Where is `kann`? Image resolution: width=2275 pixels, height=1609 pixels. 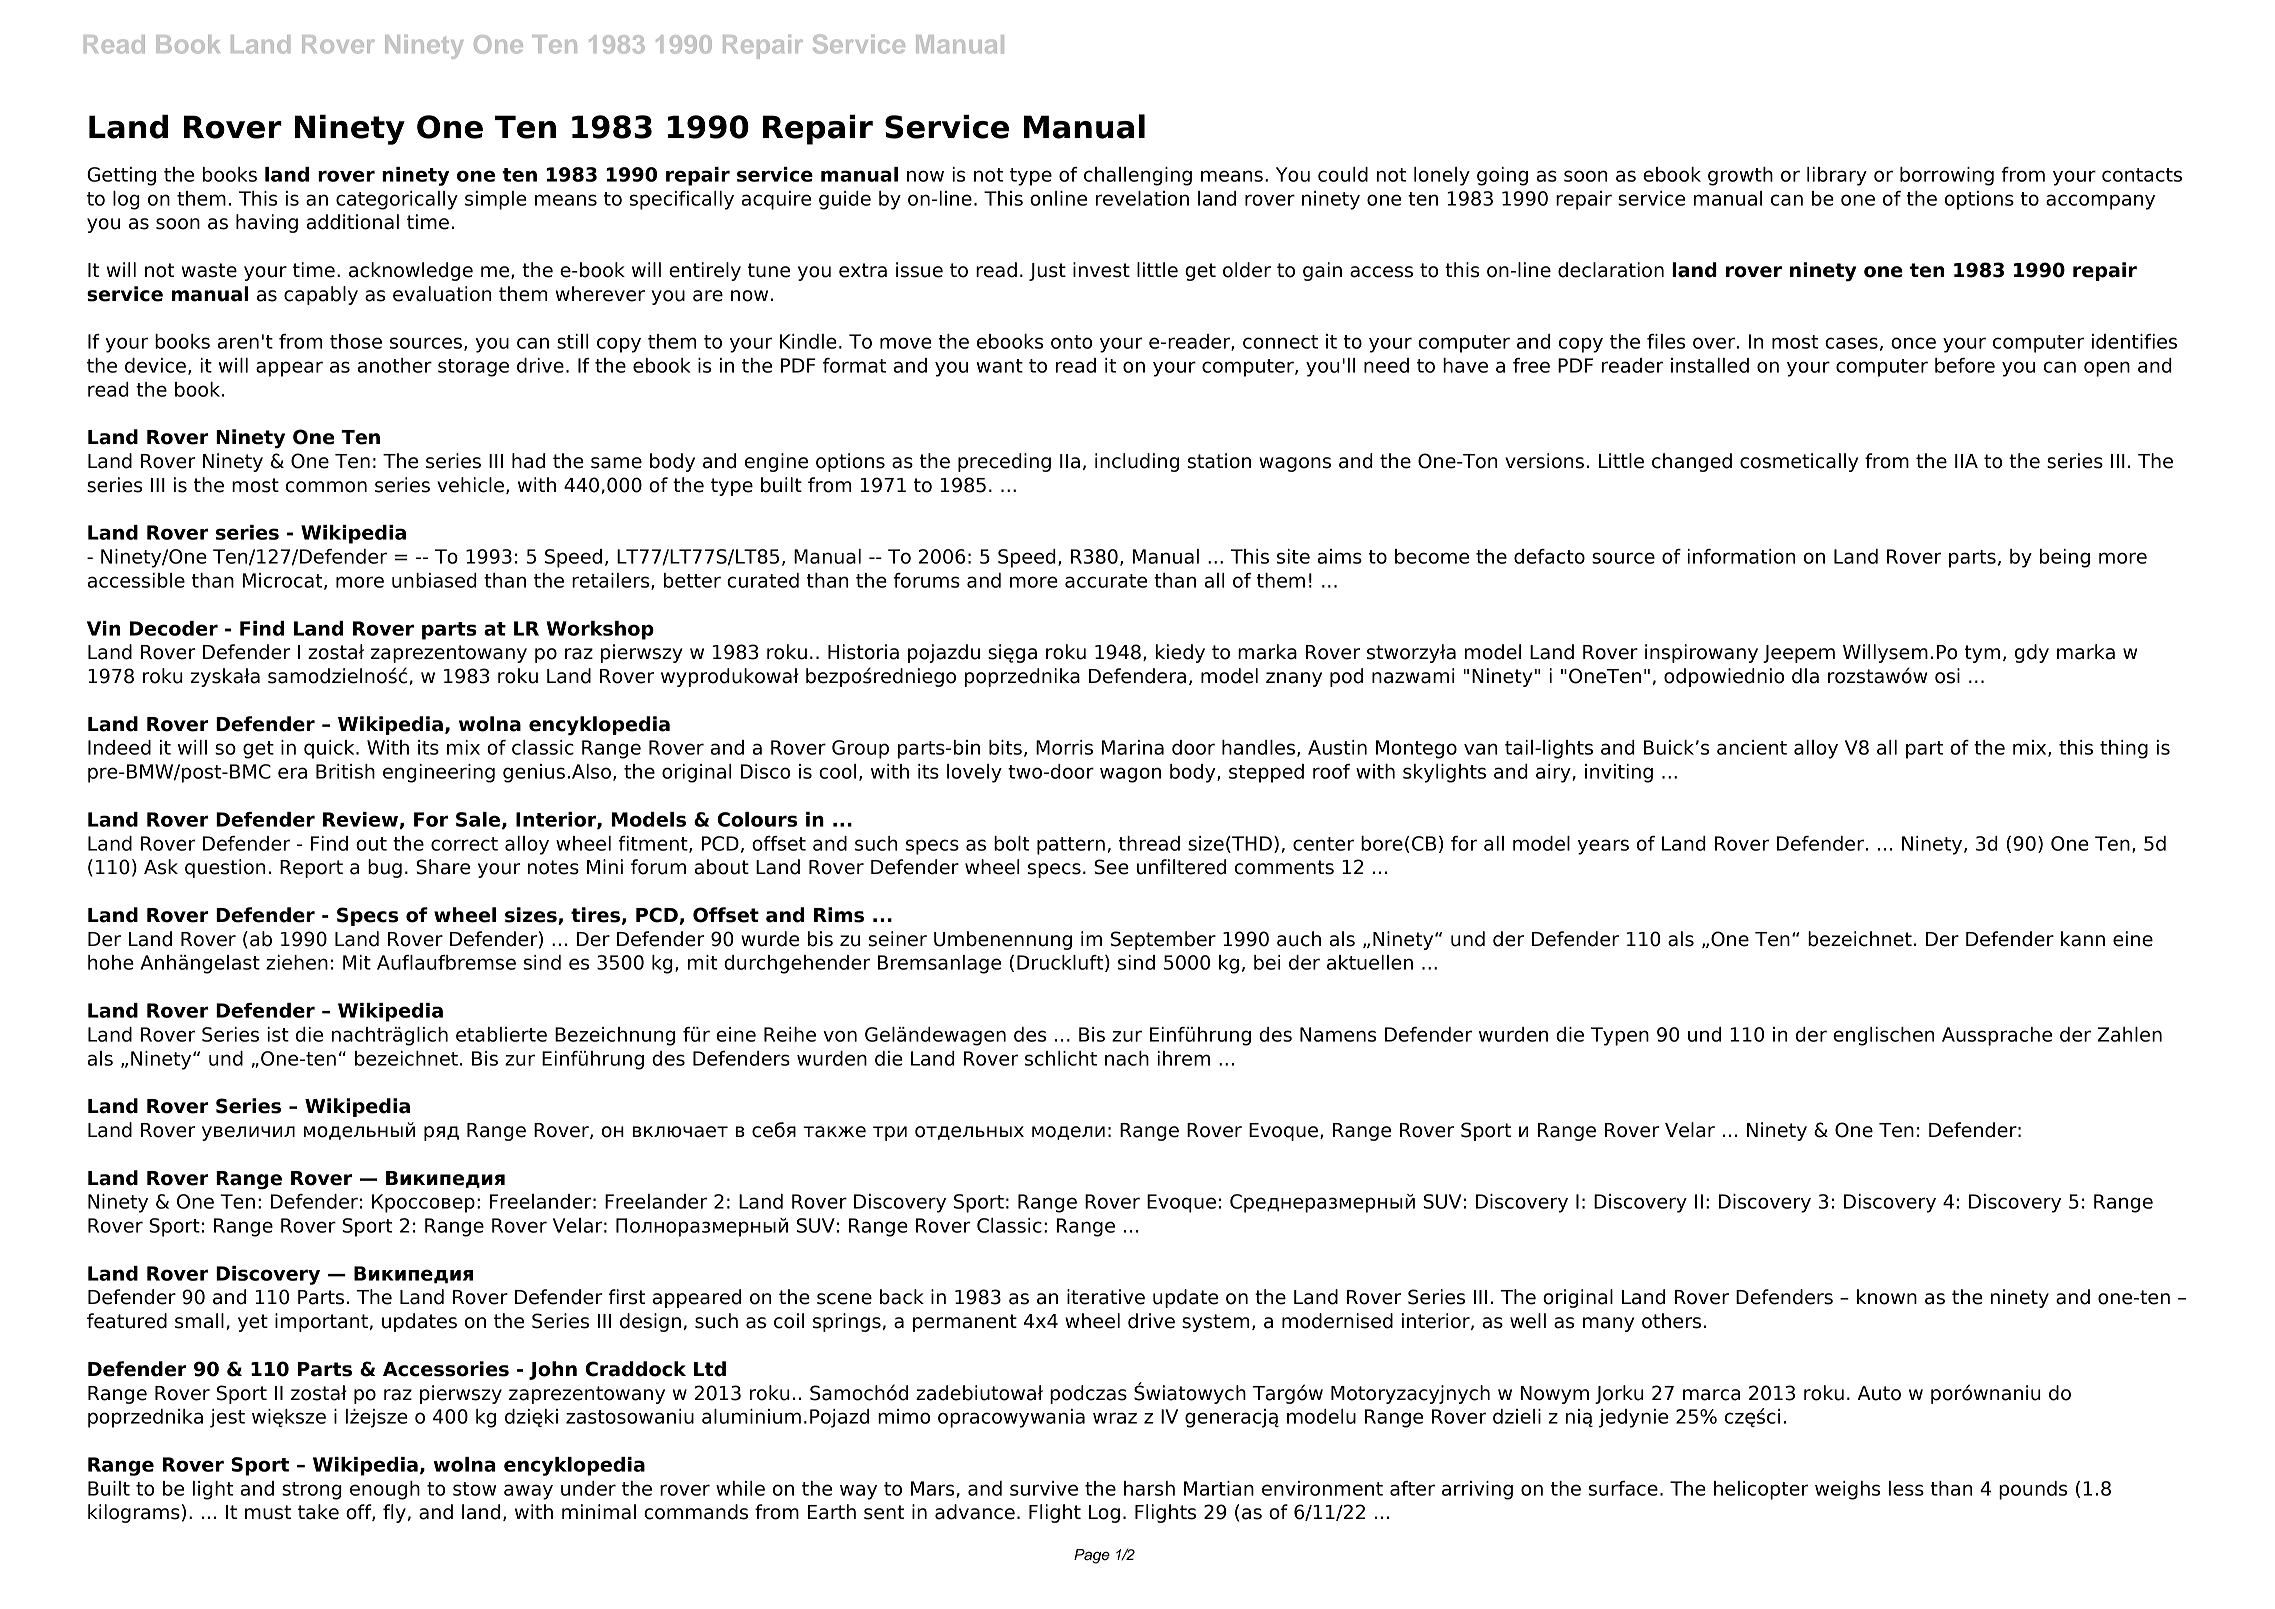 kann is located at coordinates (2083, 939).
